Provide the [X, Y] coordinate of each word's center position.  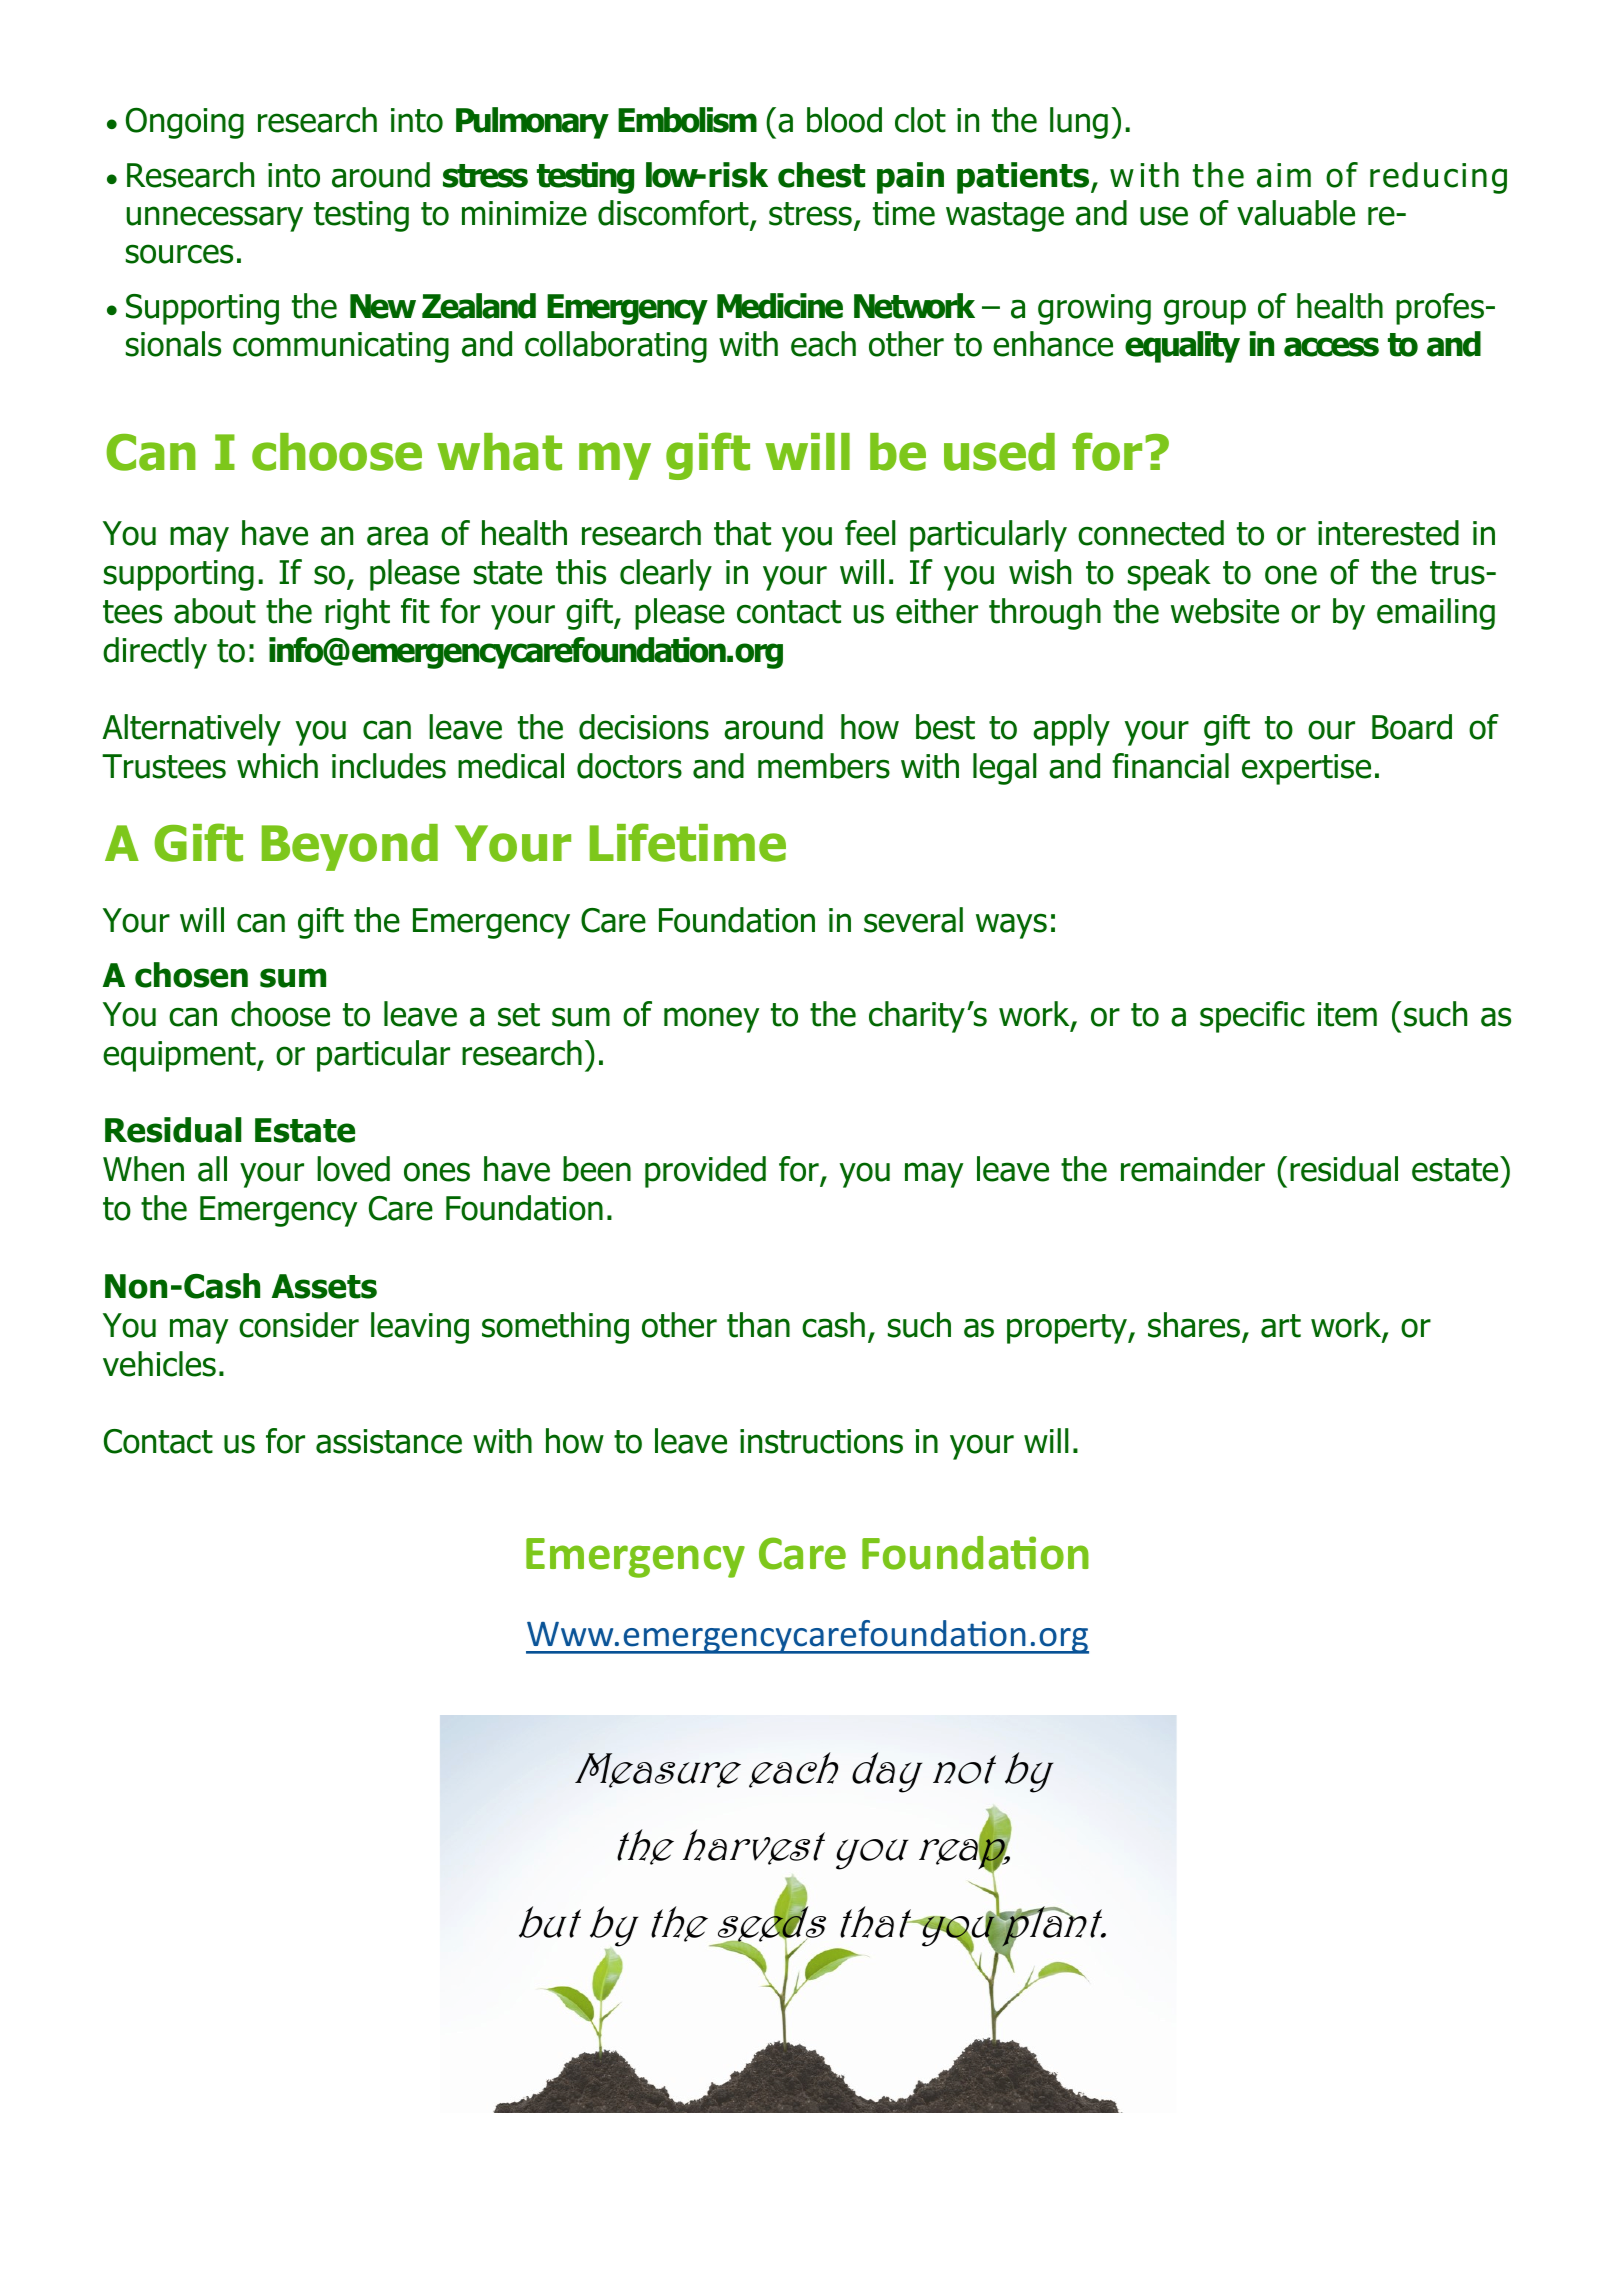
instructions [821, 1441]
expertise [1306, 769]
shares [1194, 1325]
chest [821, 175]
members [824, 766]
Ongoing [185, 123]
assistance [389, 1441]
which [277, 766]
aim [1284, 175]
